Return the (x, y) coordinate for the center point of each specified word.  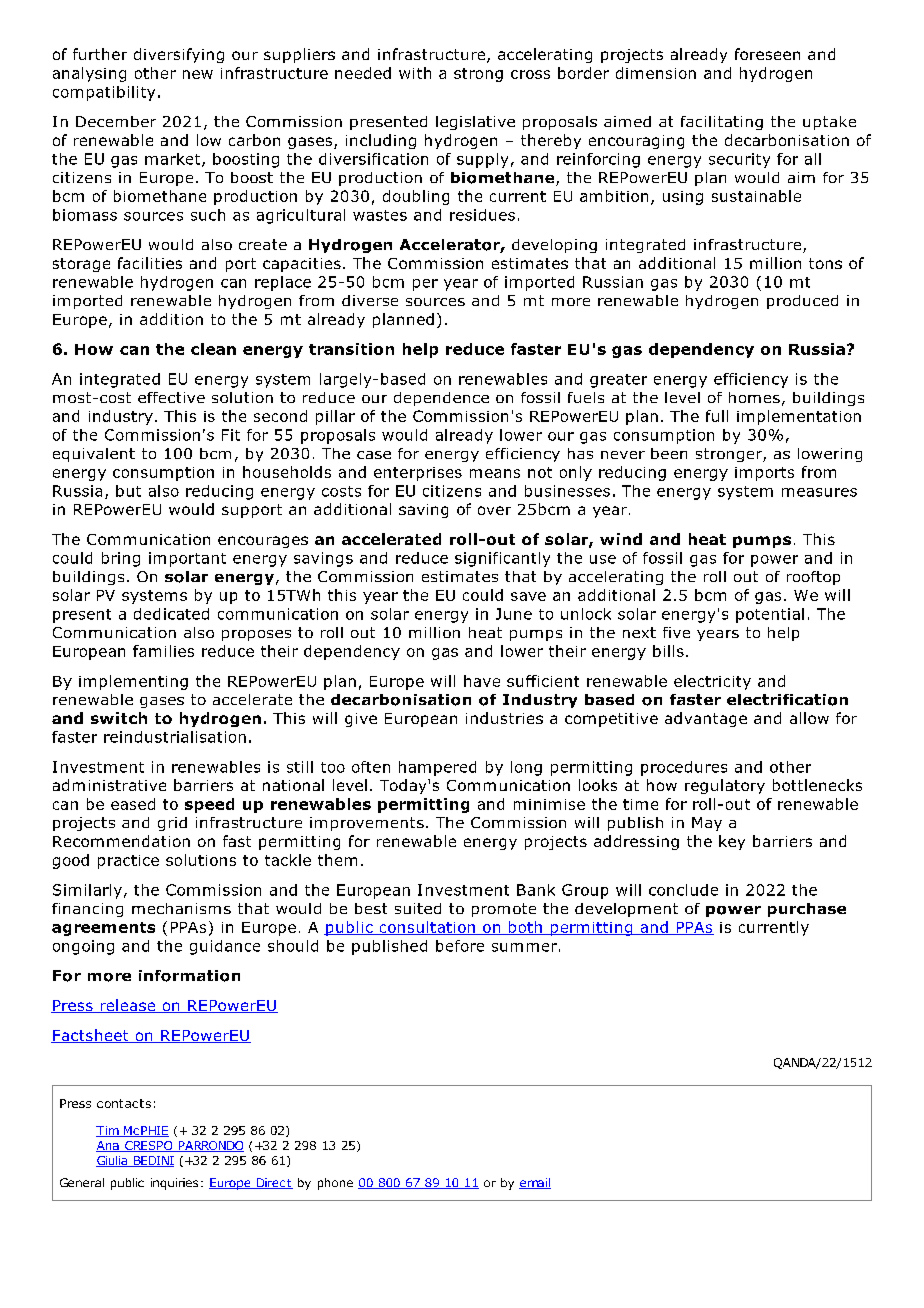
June (514, 614)
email (535, 1183)
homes (754, 397)
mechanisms (181, 908)
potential (770, 615)
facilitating (722, 123)
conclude (683, 890)
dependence (441, 399)
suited (418, 908)
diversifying (179, 55)
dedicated (171, 614)
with (415, 73)
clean (213, 349)
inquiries (174, 1184)
